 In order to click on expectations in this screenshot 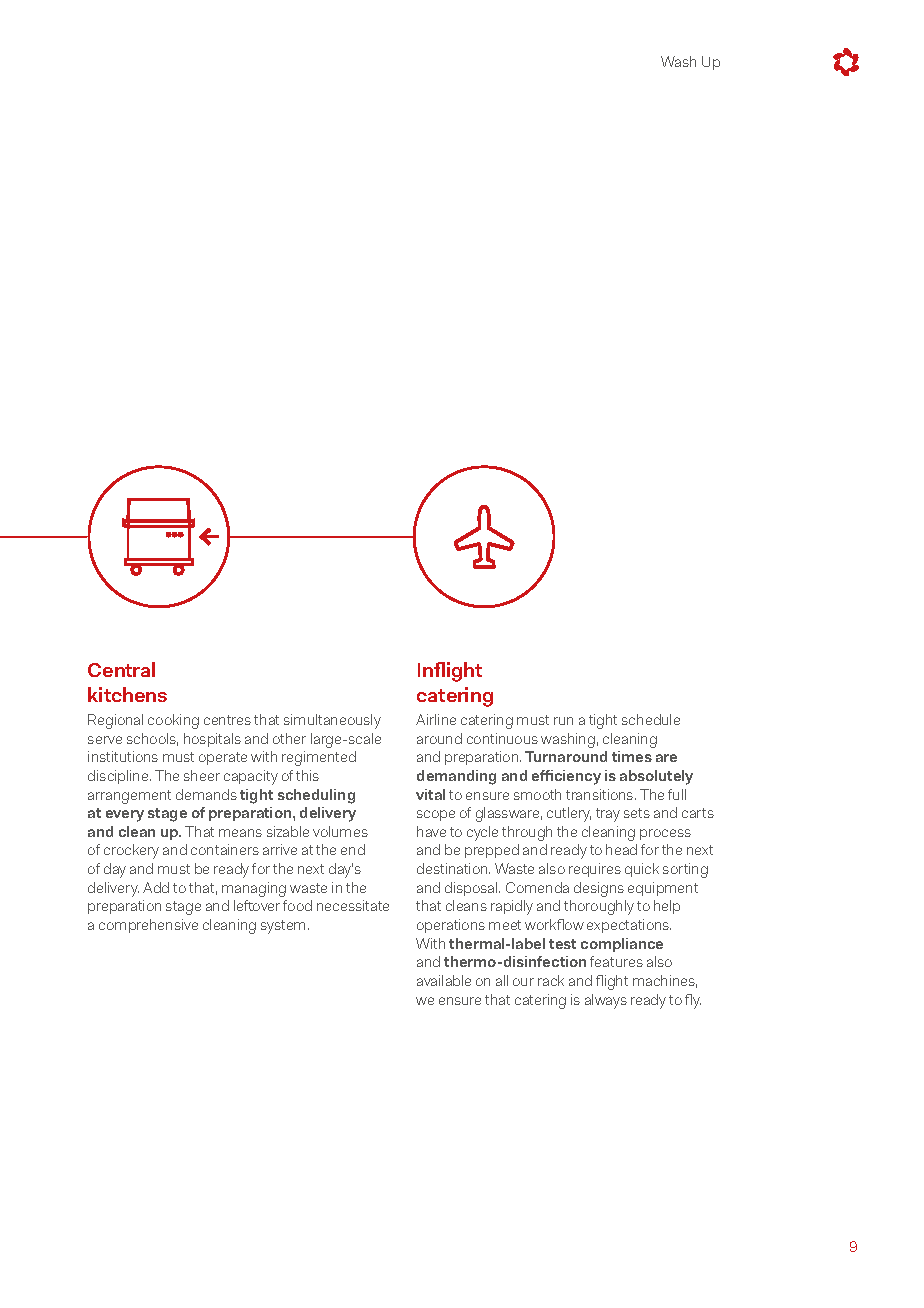, I will do `click(629, 926)`.
